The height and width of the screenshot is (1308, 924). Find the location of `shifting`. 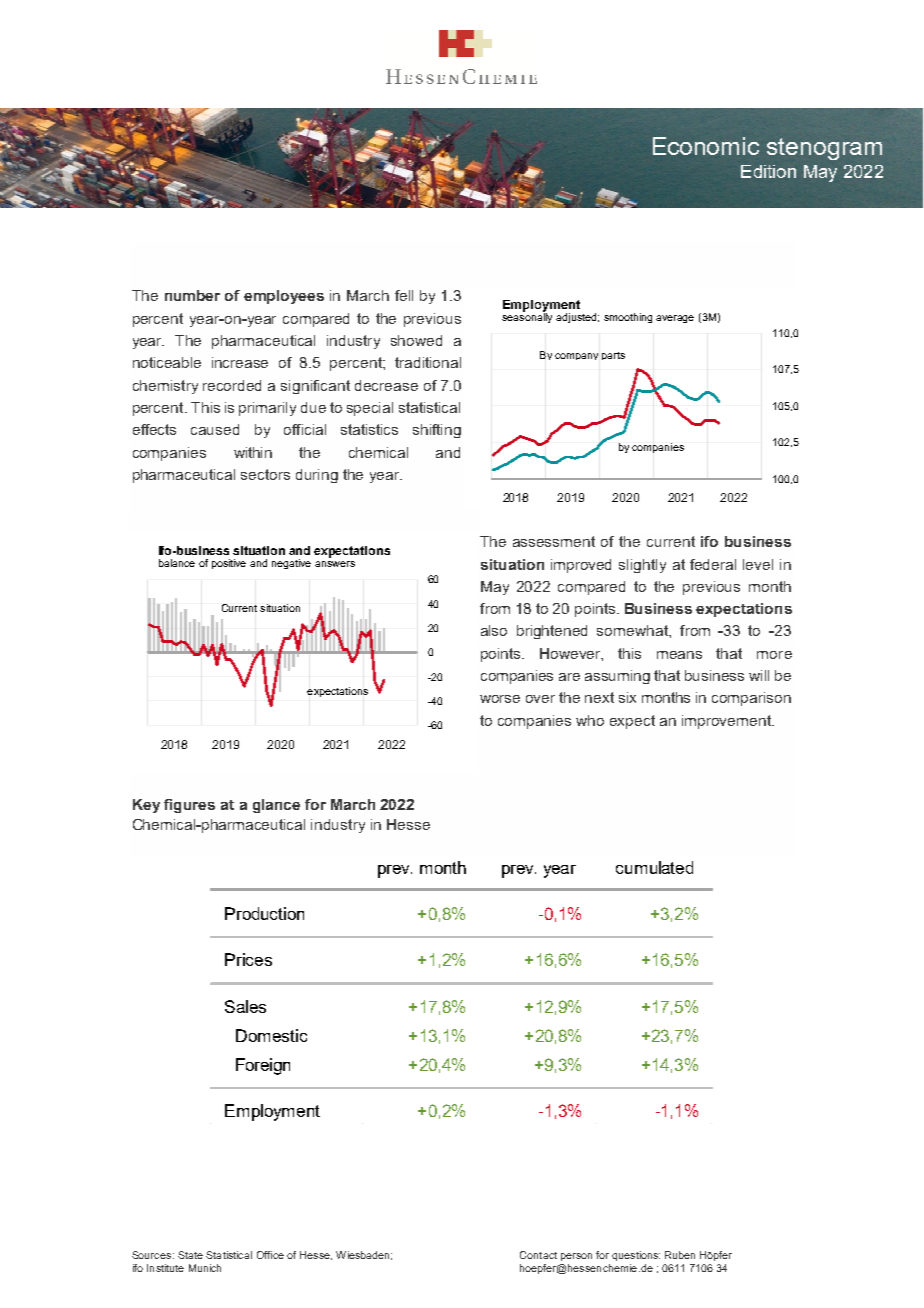

shifting is located at coordinates (437, 431).
